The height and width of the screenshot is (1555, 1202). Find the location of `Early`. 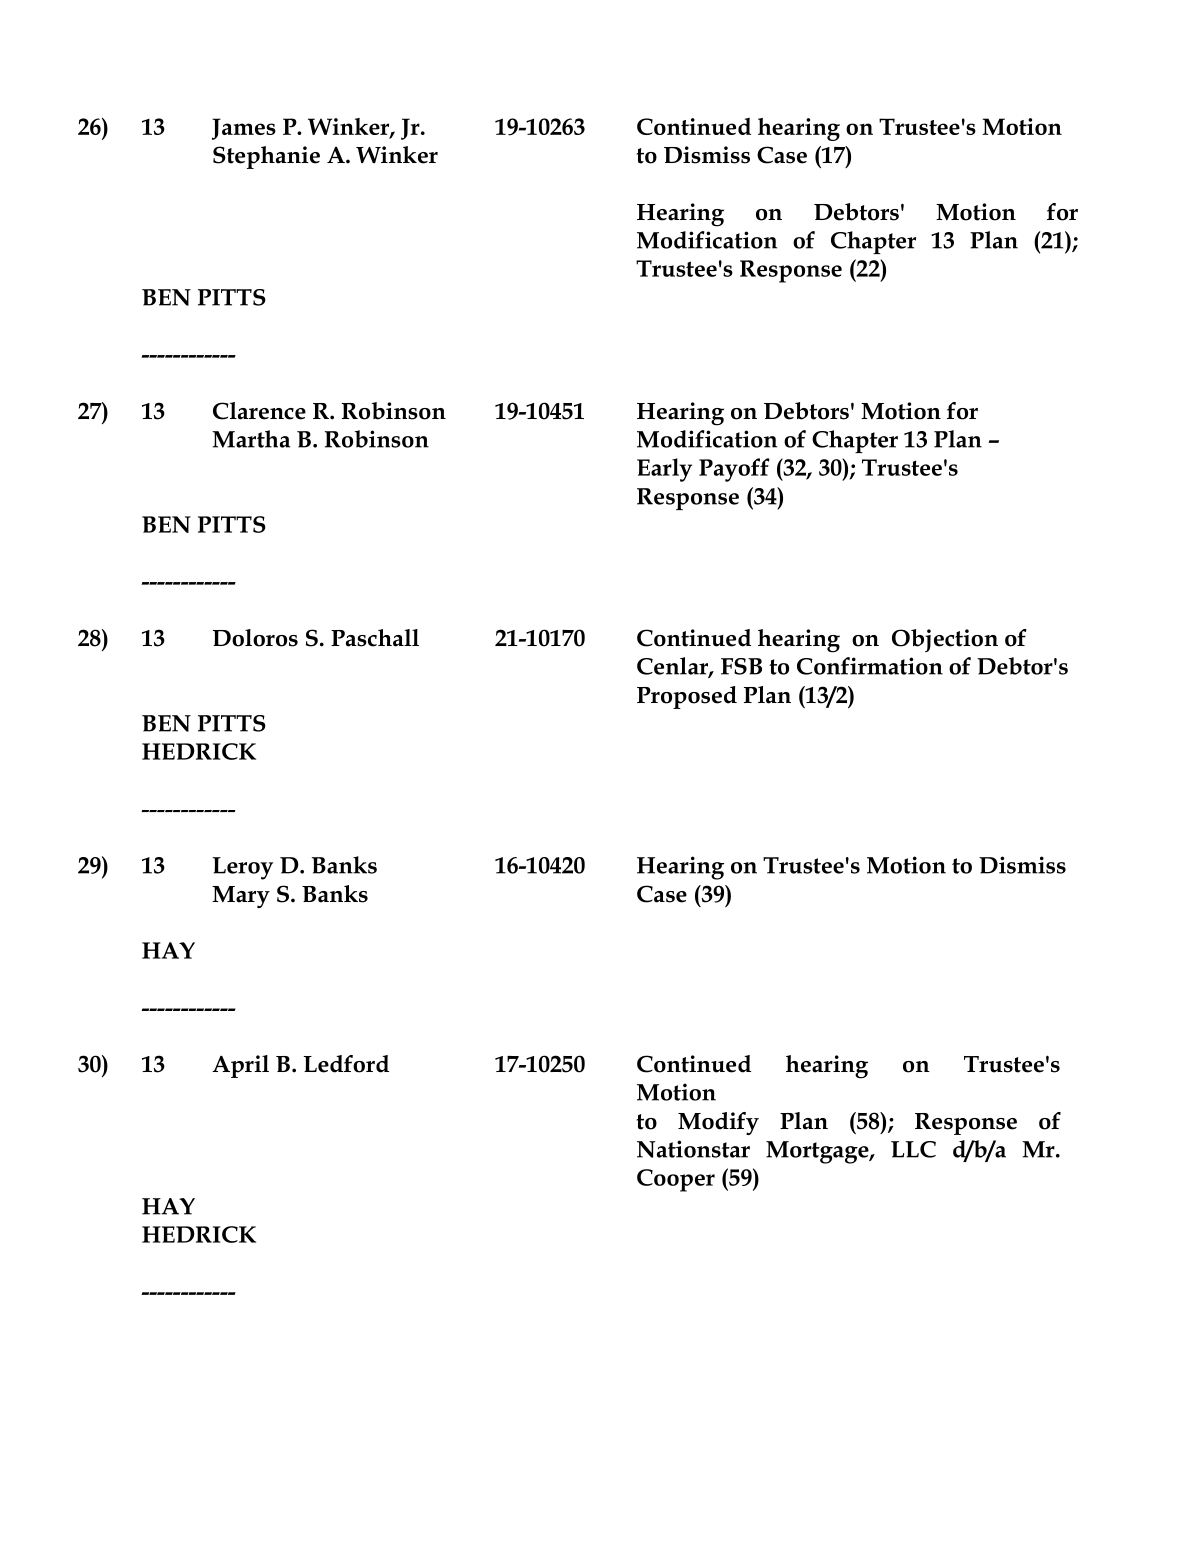

Early is located at coordinates (664, 470).
